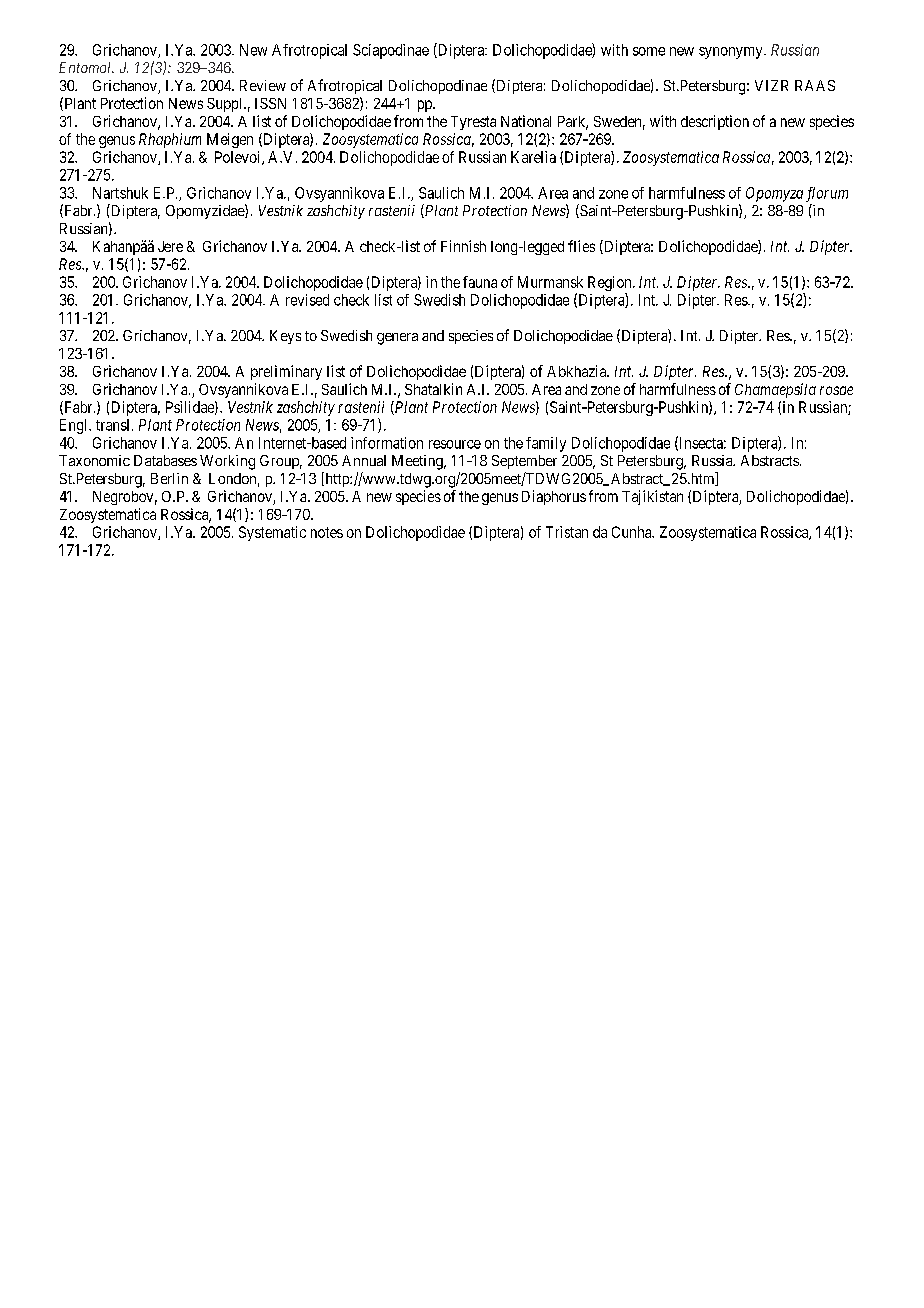  What do you see at coordinates (270, 103) in the document?
I see `ISSN` at bounding box center [270, 103].
